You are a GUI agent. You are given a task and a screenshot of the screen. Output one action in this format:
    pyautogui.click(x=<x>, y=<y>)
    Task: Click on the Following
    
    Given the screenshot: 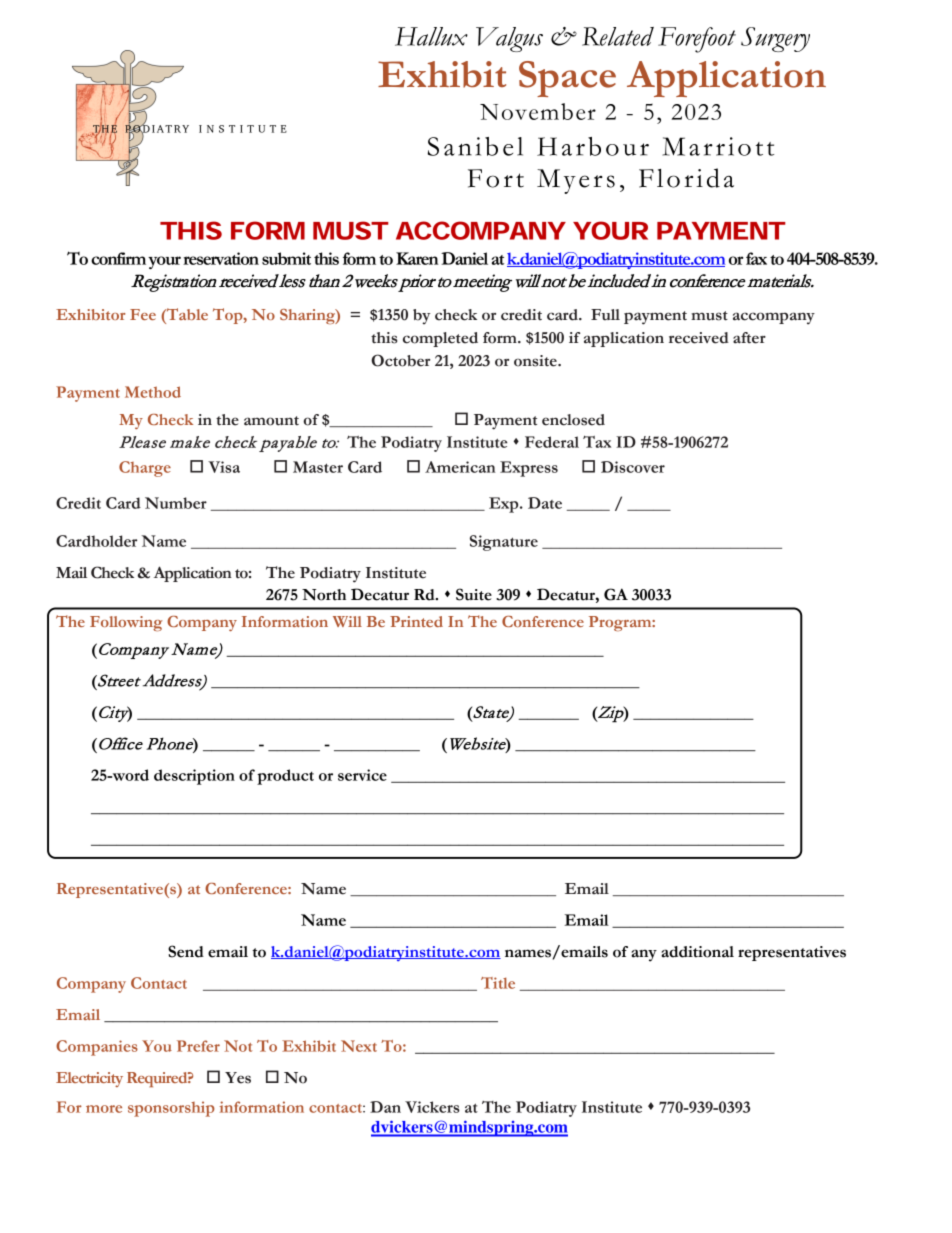 What is the action you would take?
    pyautogui.click(x=126, y=623)
